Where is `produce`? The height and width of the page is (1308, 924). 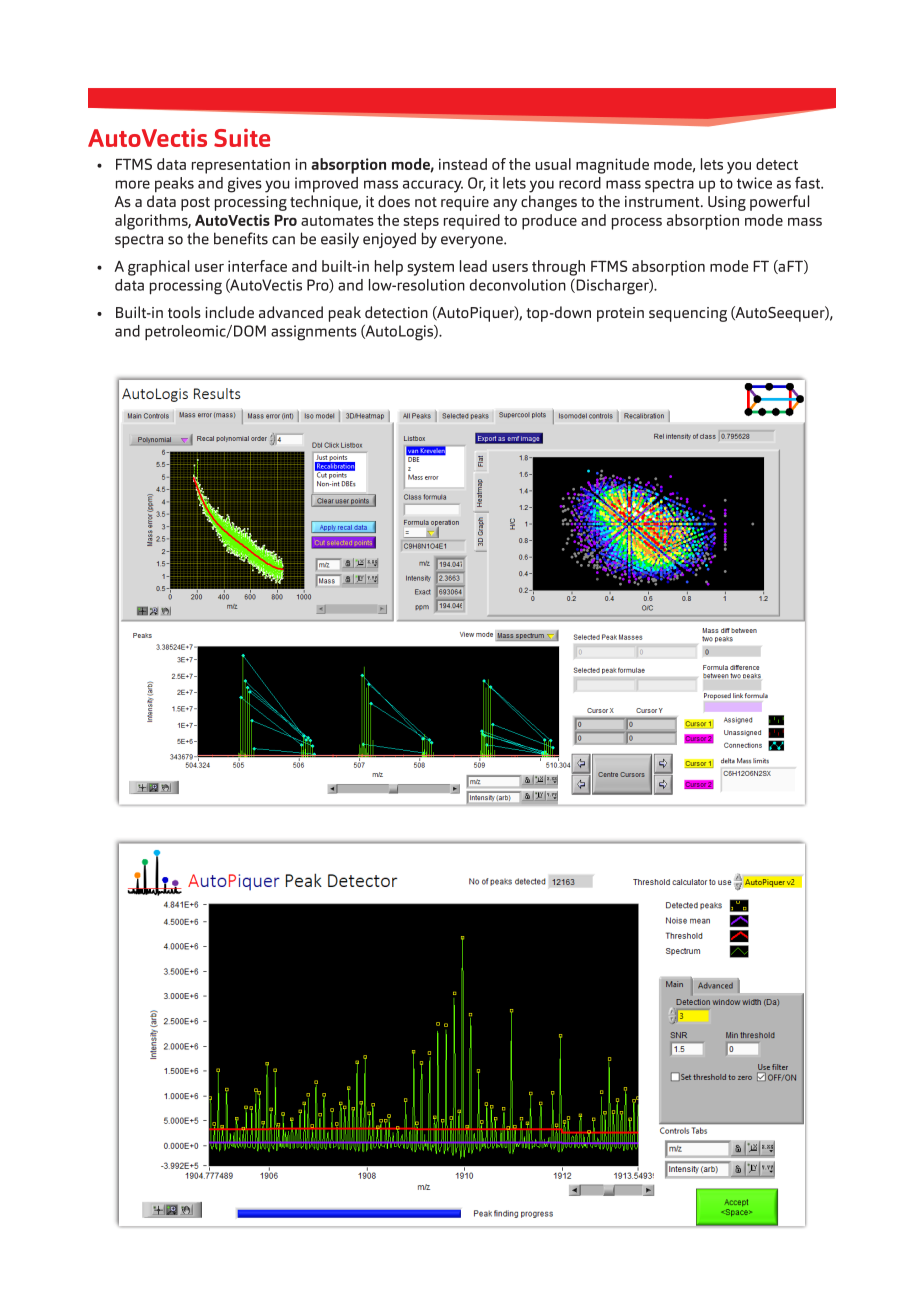 produce is located at coordinates (549, 222).
